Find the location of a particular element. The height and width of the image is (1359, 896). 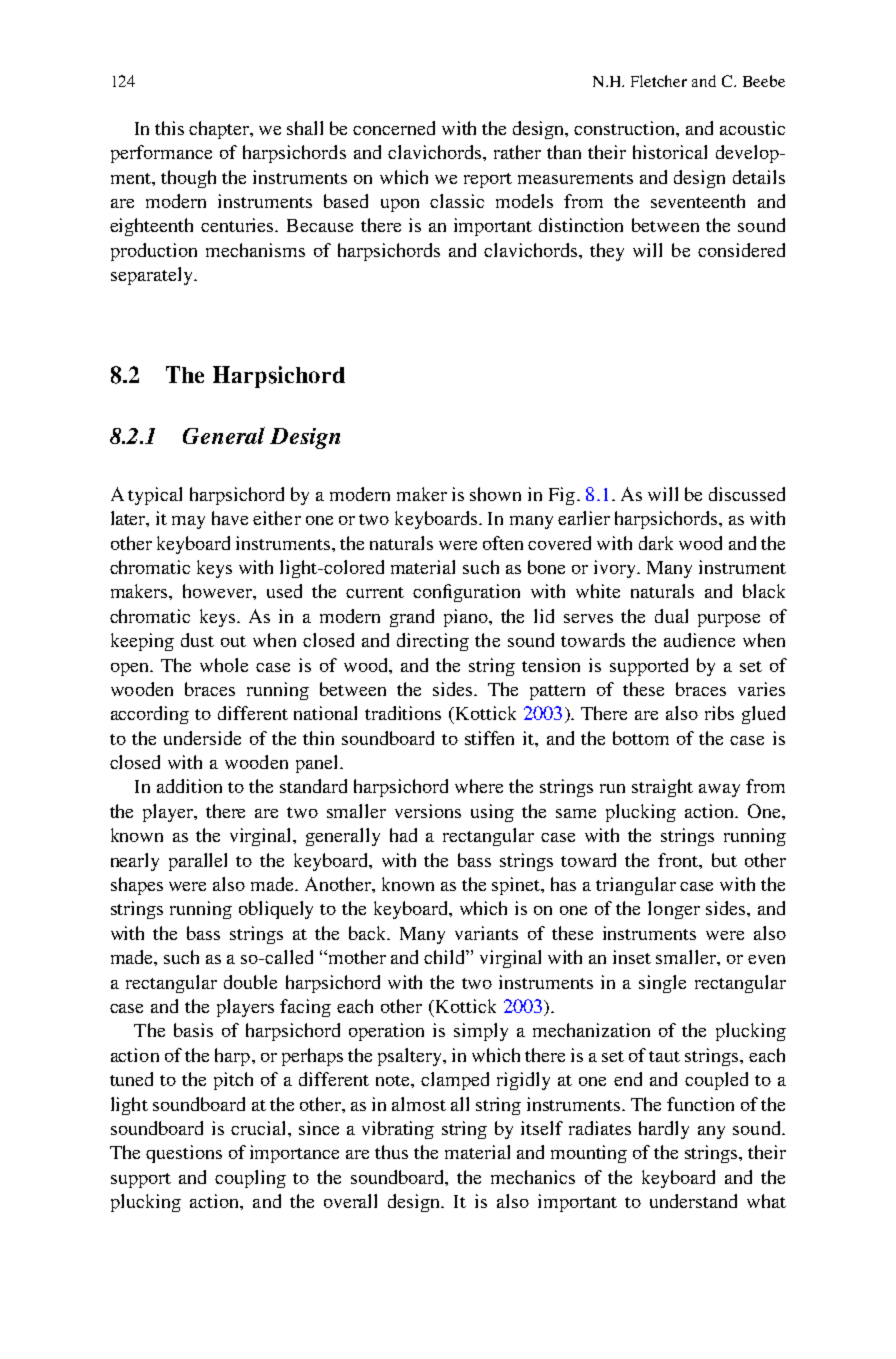

questions is located at coordinates (184, 1154).
